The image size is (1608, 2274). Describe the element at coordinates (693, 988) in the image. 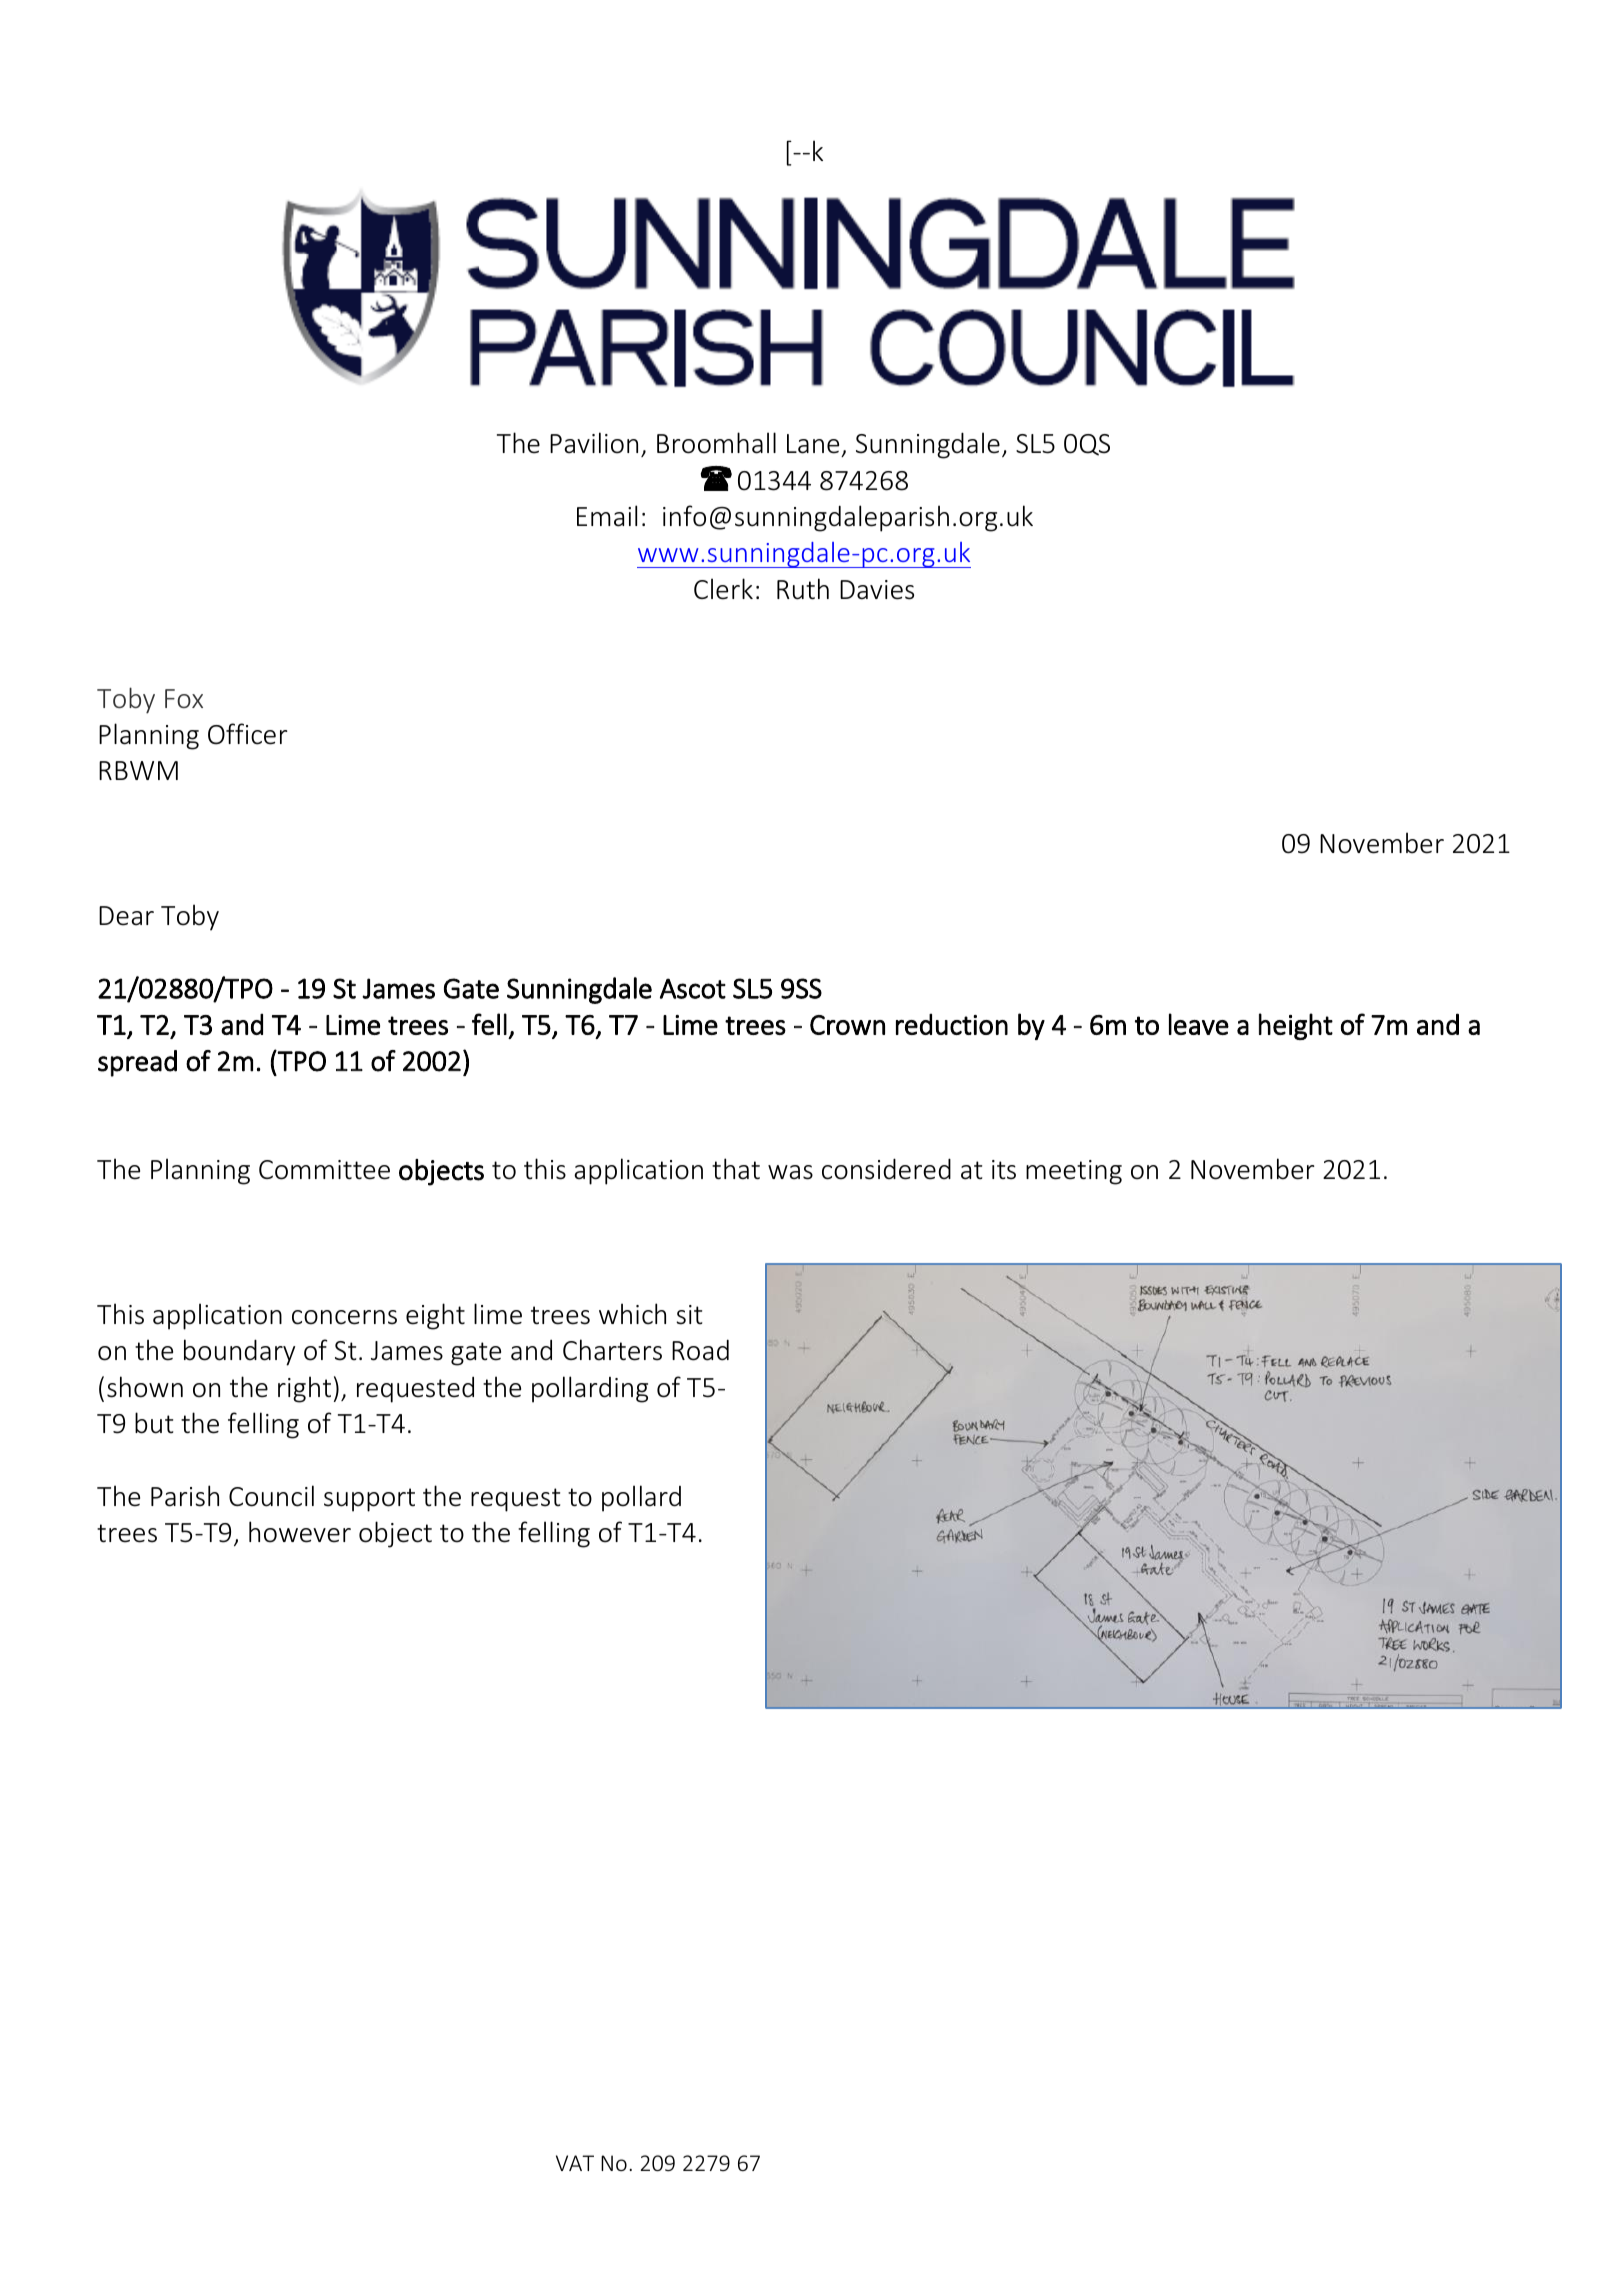

I see `Ascot` at that location.
